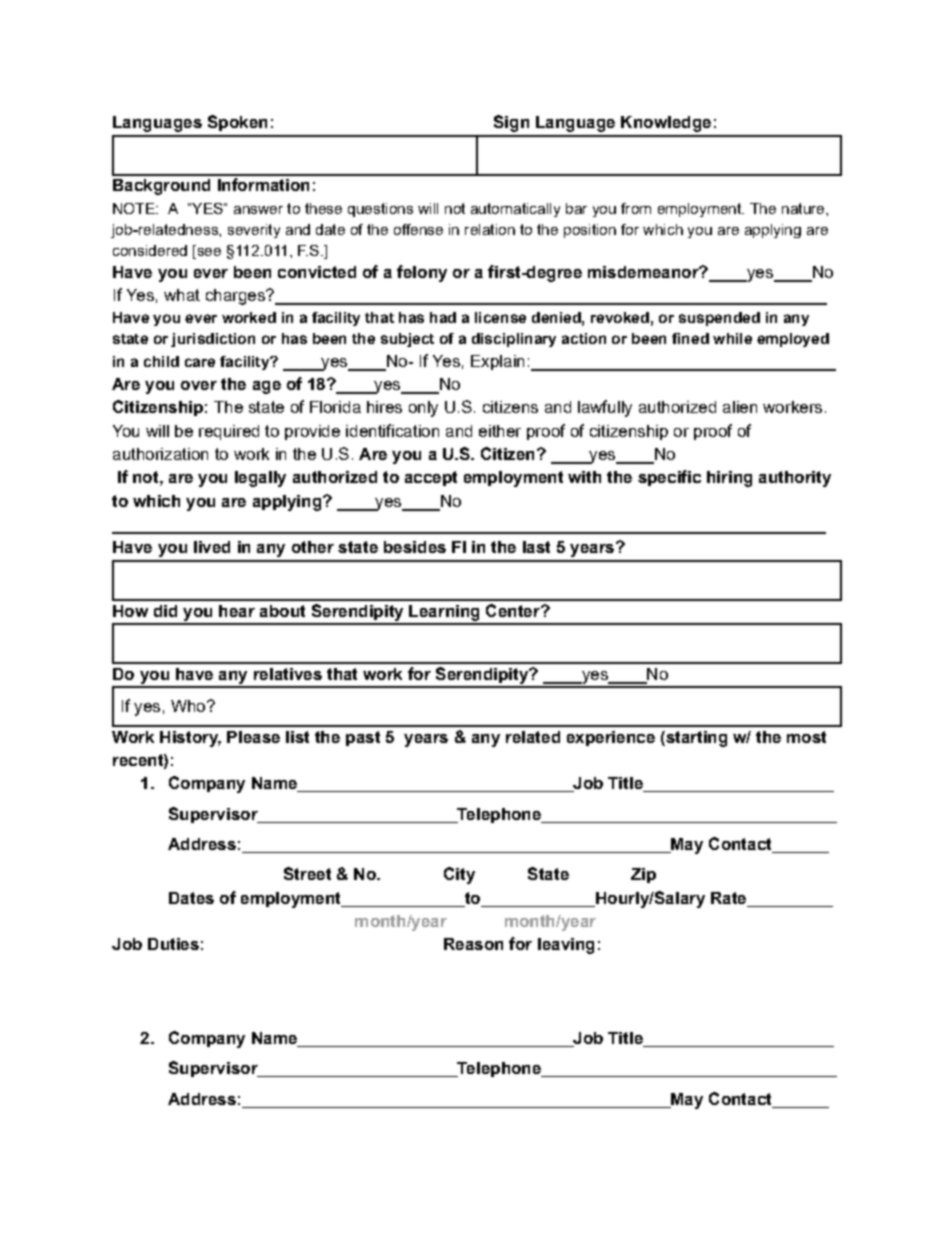  Describe the element at coordinates (237, 123) in the page. I see `Spoken` at that location.
